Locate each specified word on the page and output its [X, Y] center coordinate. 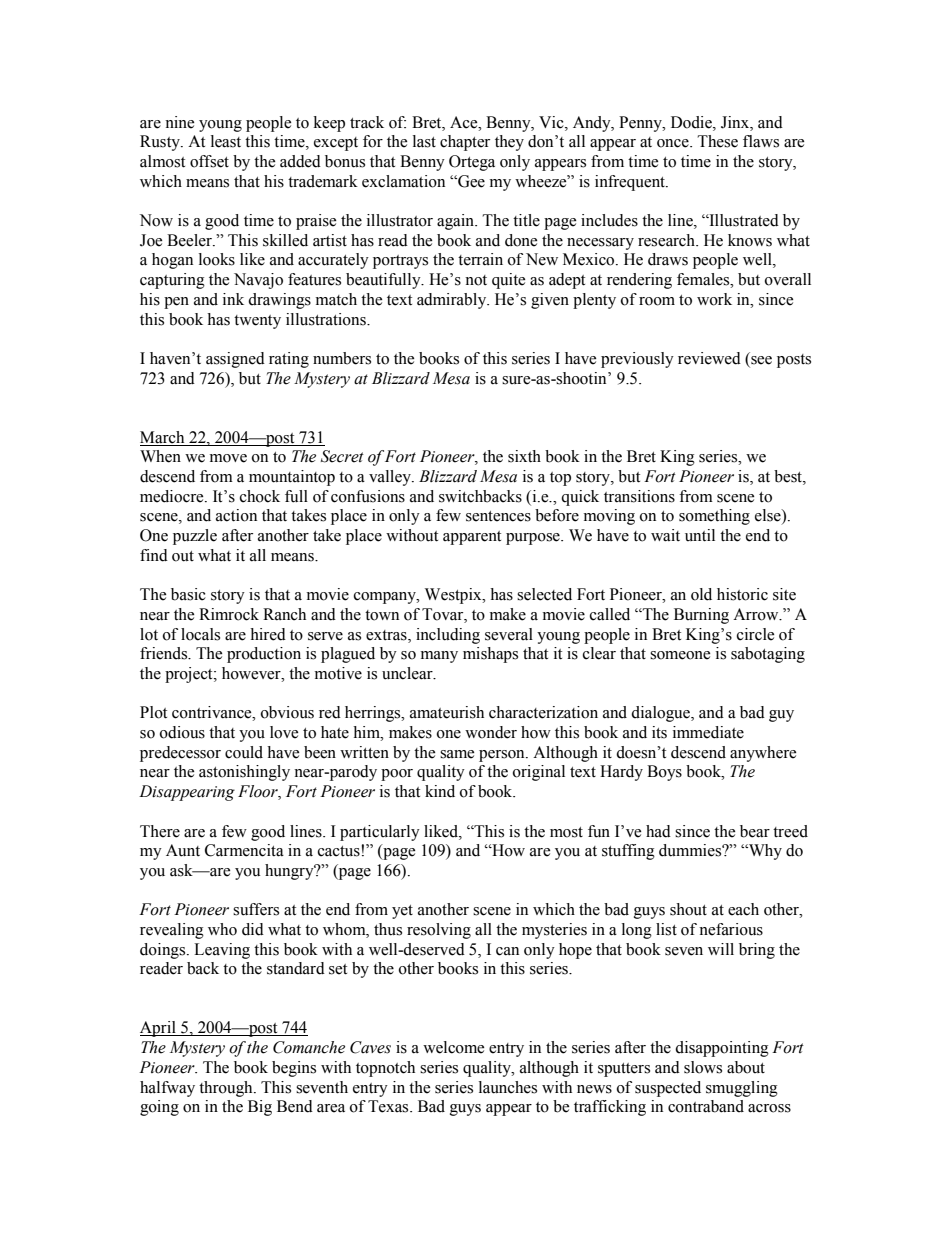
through [227, 1089]
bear [755, 831]
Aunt [183, 850]
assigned [235, 360]
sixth [524, 456]
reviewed [709, 358]
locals [200, 634]
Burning [701, 616]
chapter [465, 143]
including [448, 636]
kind [440, 791]
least [226, 141]
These [717, 141]
